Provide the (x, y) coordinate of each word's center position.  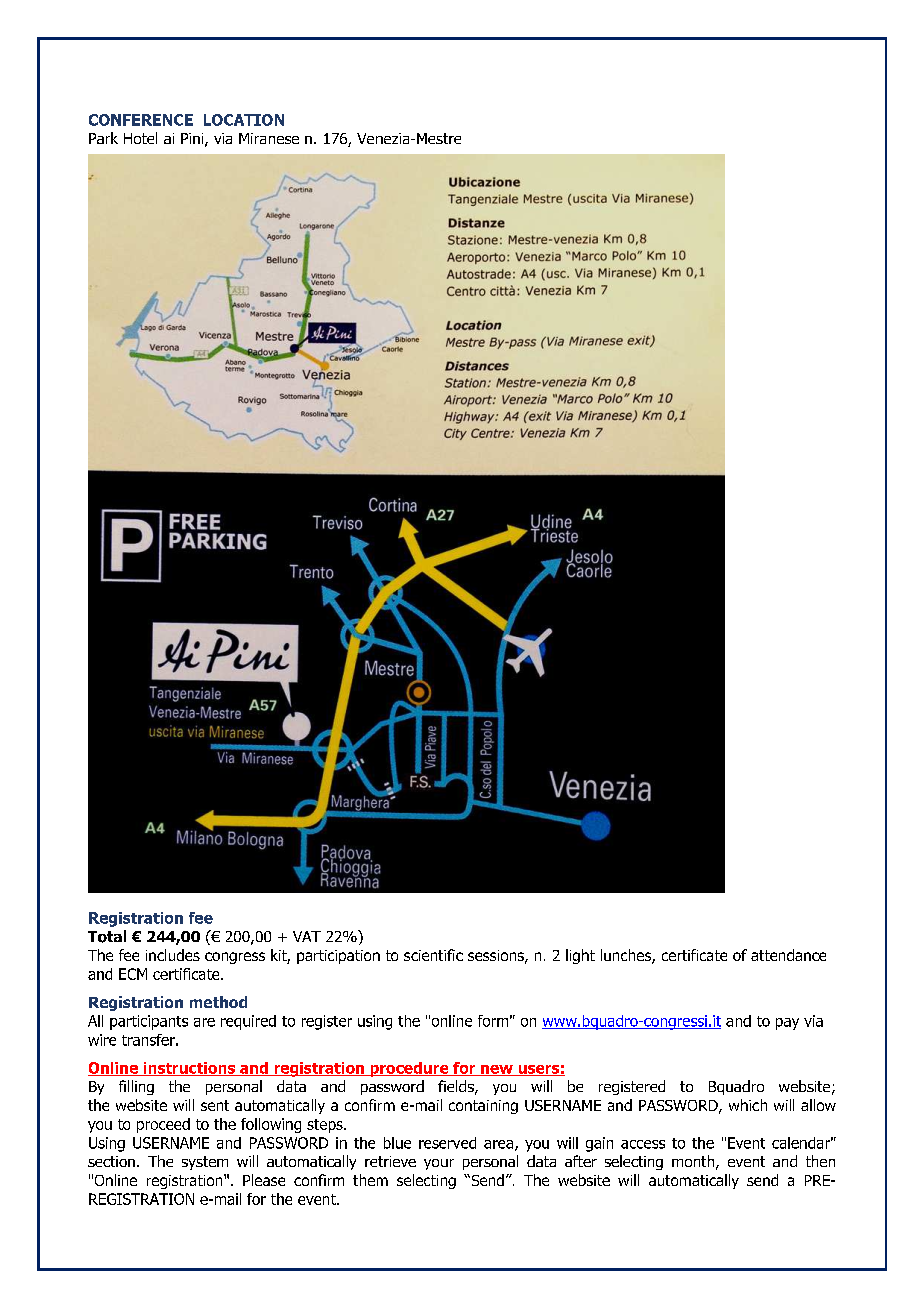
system (205, 1163)
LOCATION (244, 120)
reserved (447, 1143)
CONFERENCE (141, 120)
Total (107, 936)
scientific (433, 955)
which (748, 1105)
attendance (788, 955)
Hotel (140, 138)
